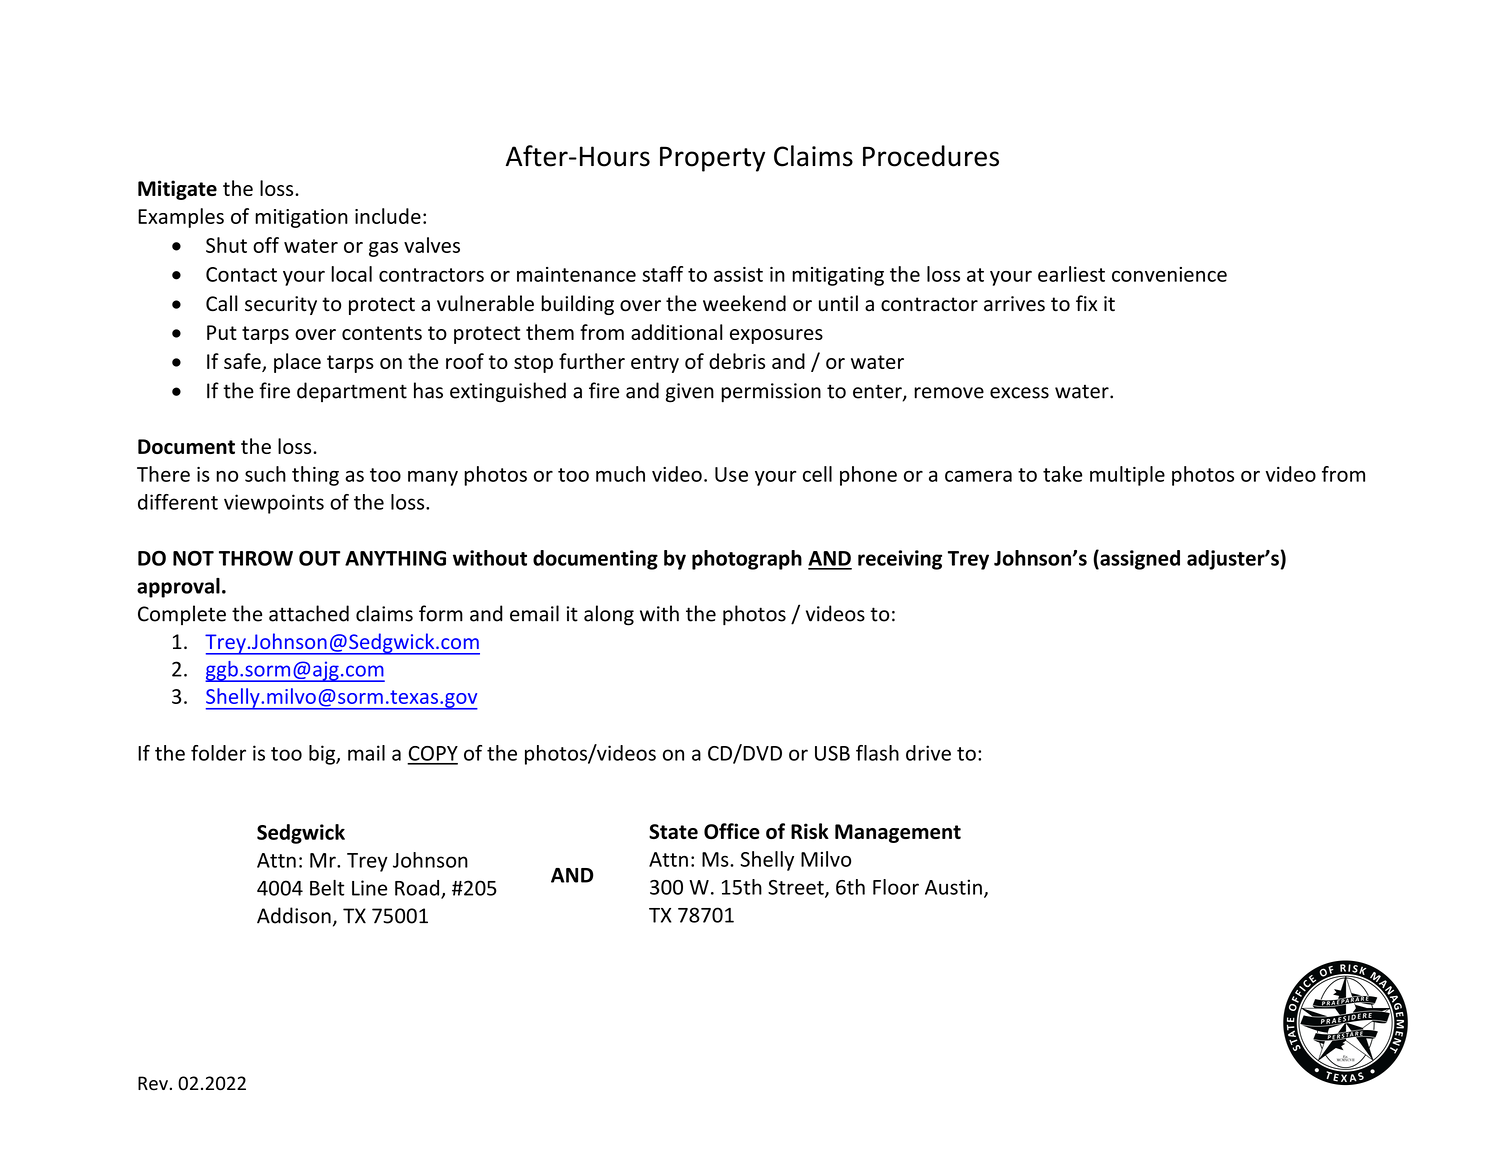  Describe the element at coordinates (931, 156) in the screenshot. I see `Procedures` at that location.
